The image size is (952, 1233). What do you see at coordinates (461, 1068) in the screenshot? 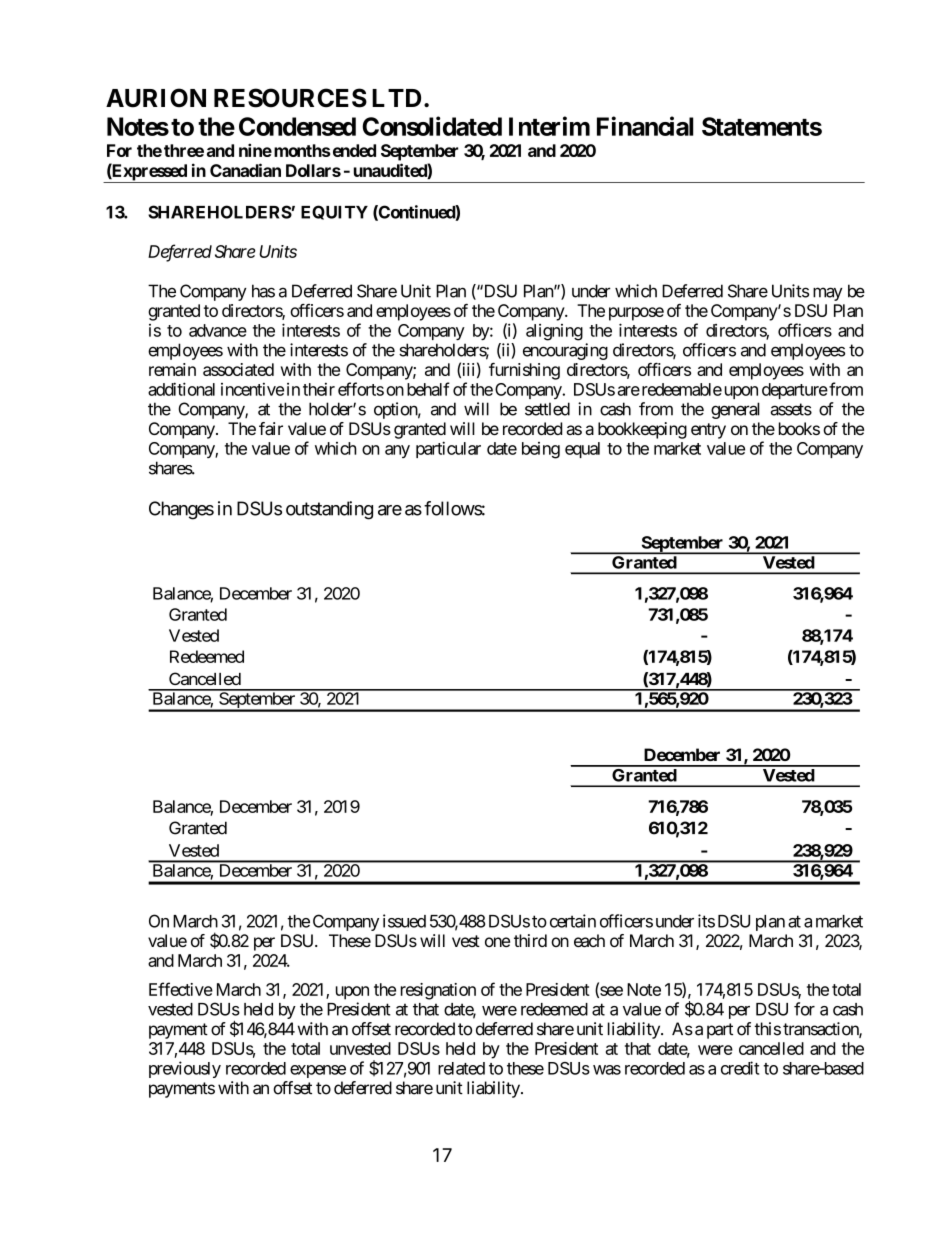
I see `related` at bounding box center [461, 1068].
